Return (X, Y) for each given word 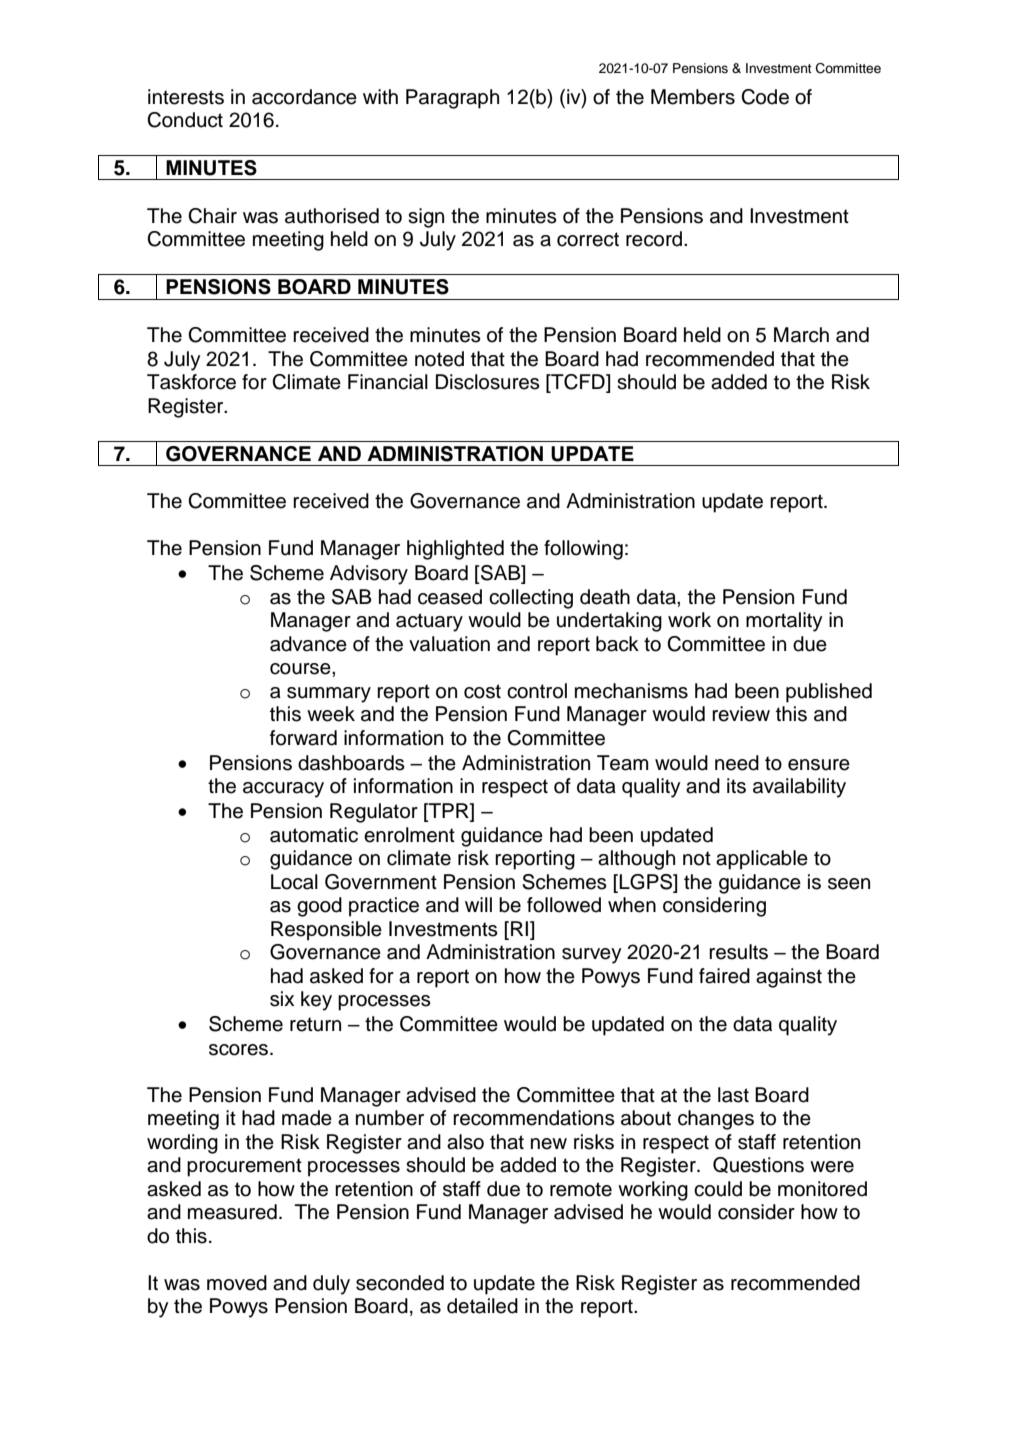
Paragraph (452, 99)
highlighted (455, 550)
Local (294, 882)
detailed (482, 1306)
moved (237, 1283)
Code (765, 97)
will (478, 904)
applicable (762, 860)
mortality (784, 622)
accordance (304, 97)
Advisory (369, 575)
